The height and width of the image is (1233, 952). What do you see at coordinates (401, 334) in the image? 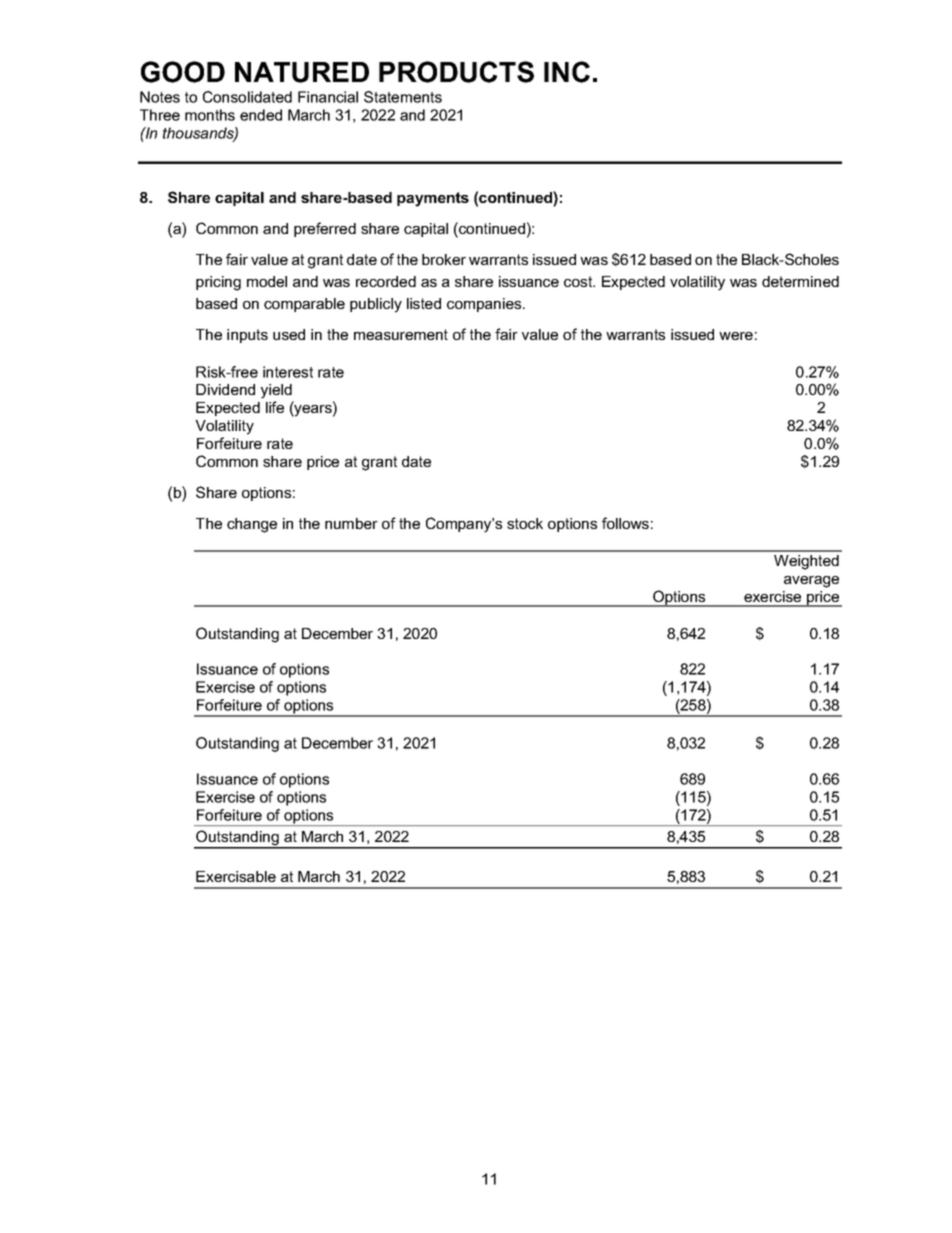
I see `measurement` at bounding box center [401, 334].
